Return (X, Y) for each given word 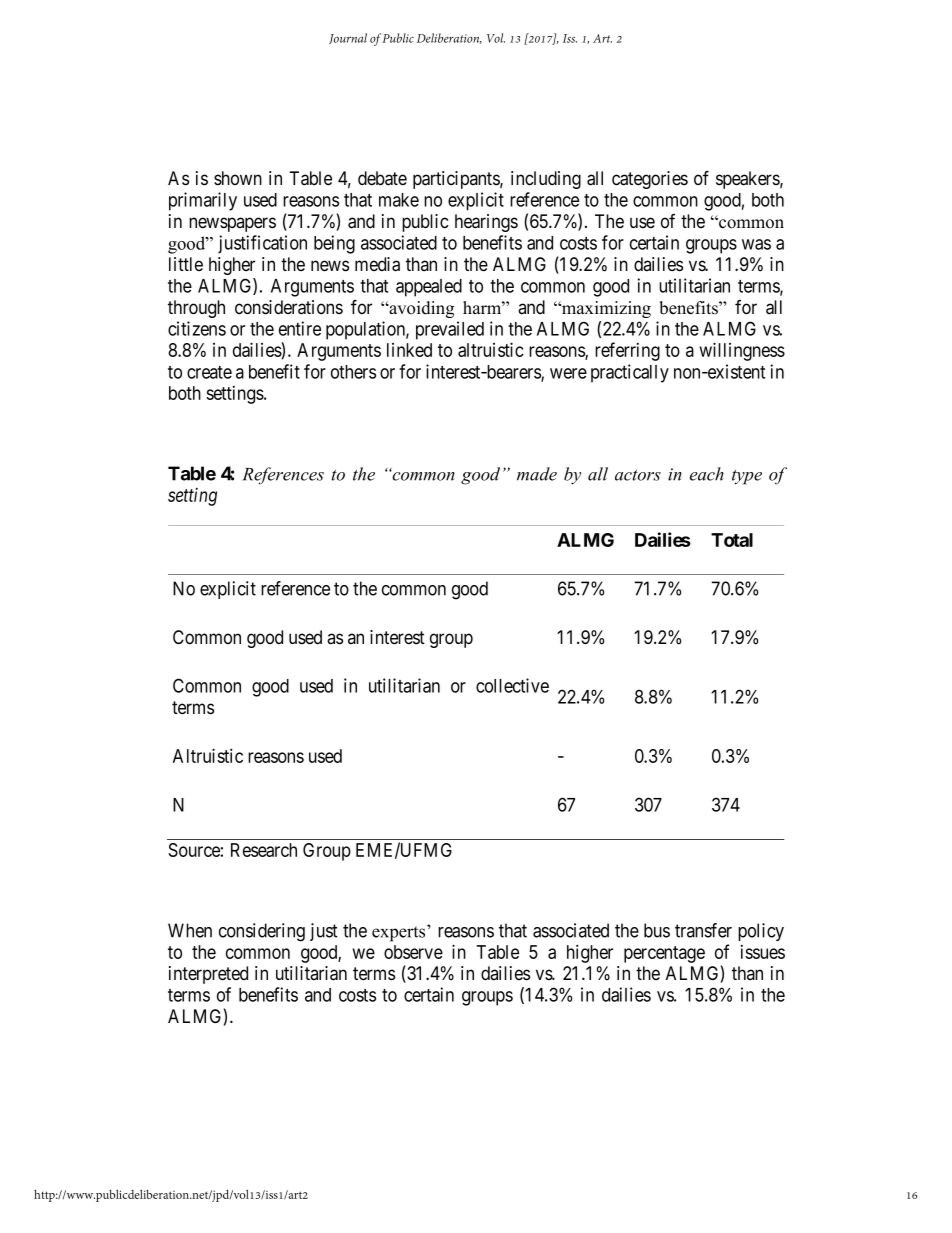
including (546, 180)
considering (262, 932)
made (537, 474)
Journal (348, 38)
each (707, 474)
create (209, 372)
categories (650, 180)
